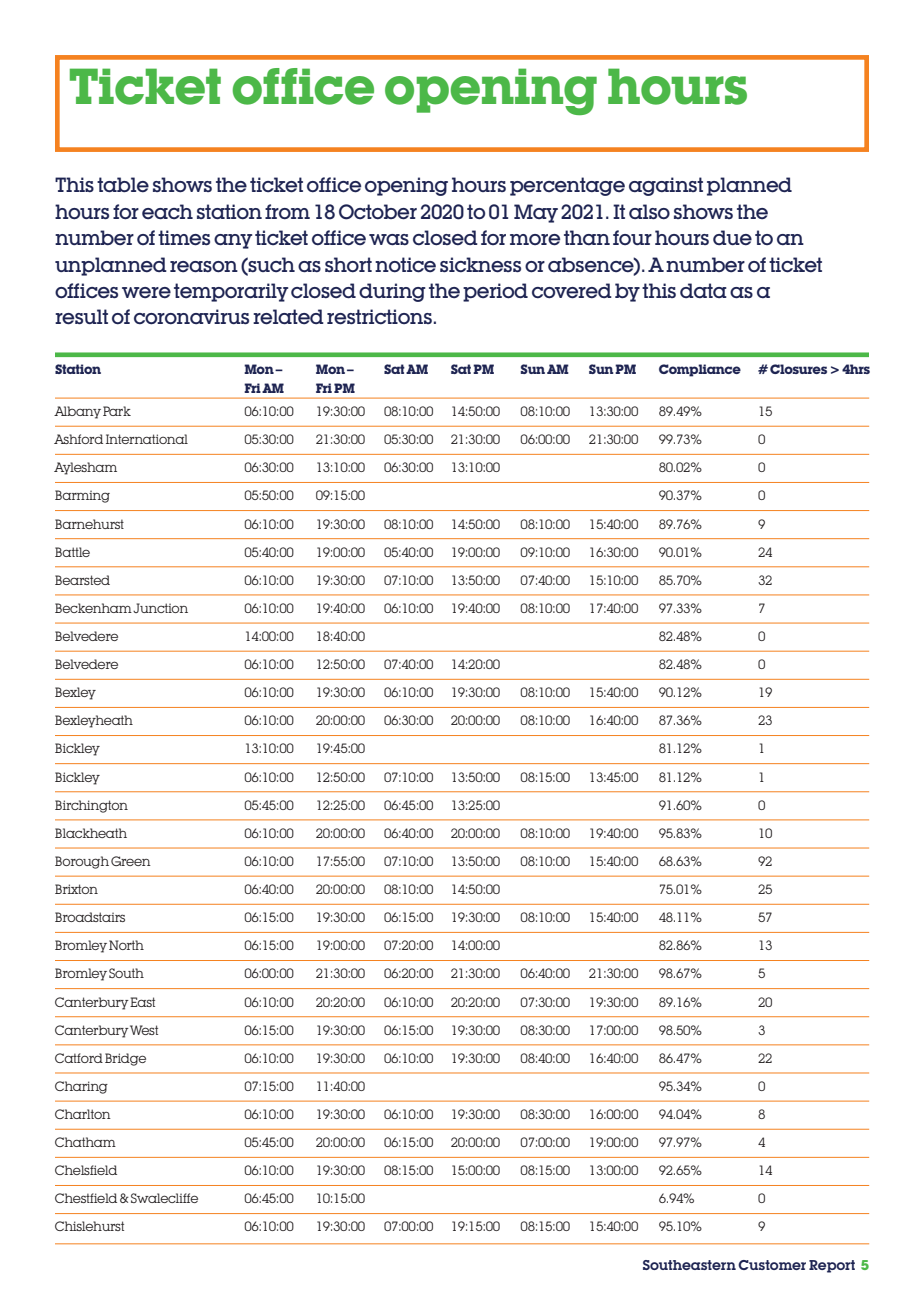  Describe the element at coordinates (389, 239) in the document. I see `was` at that location.
